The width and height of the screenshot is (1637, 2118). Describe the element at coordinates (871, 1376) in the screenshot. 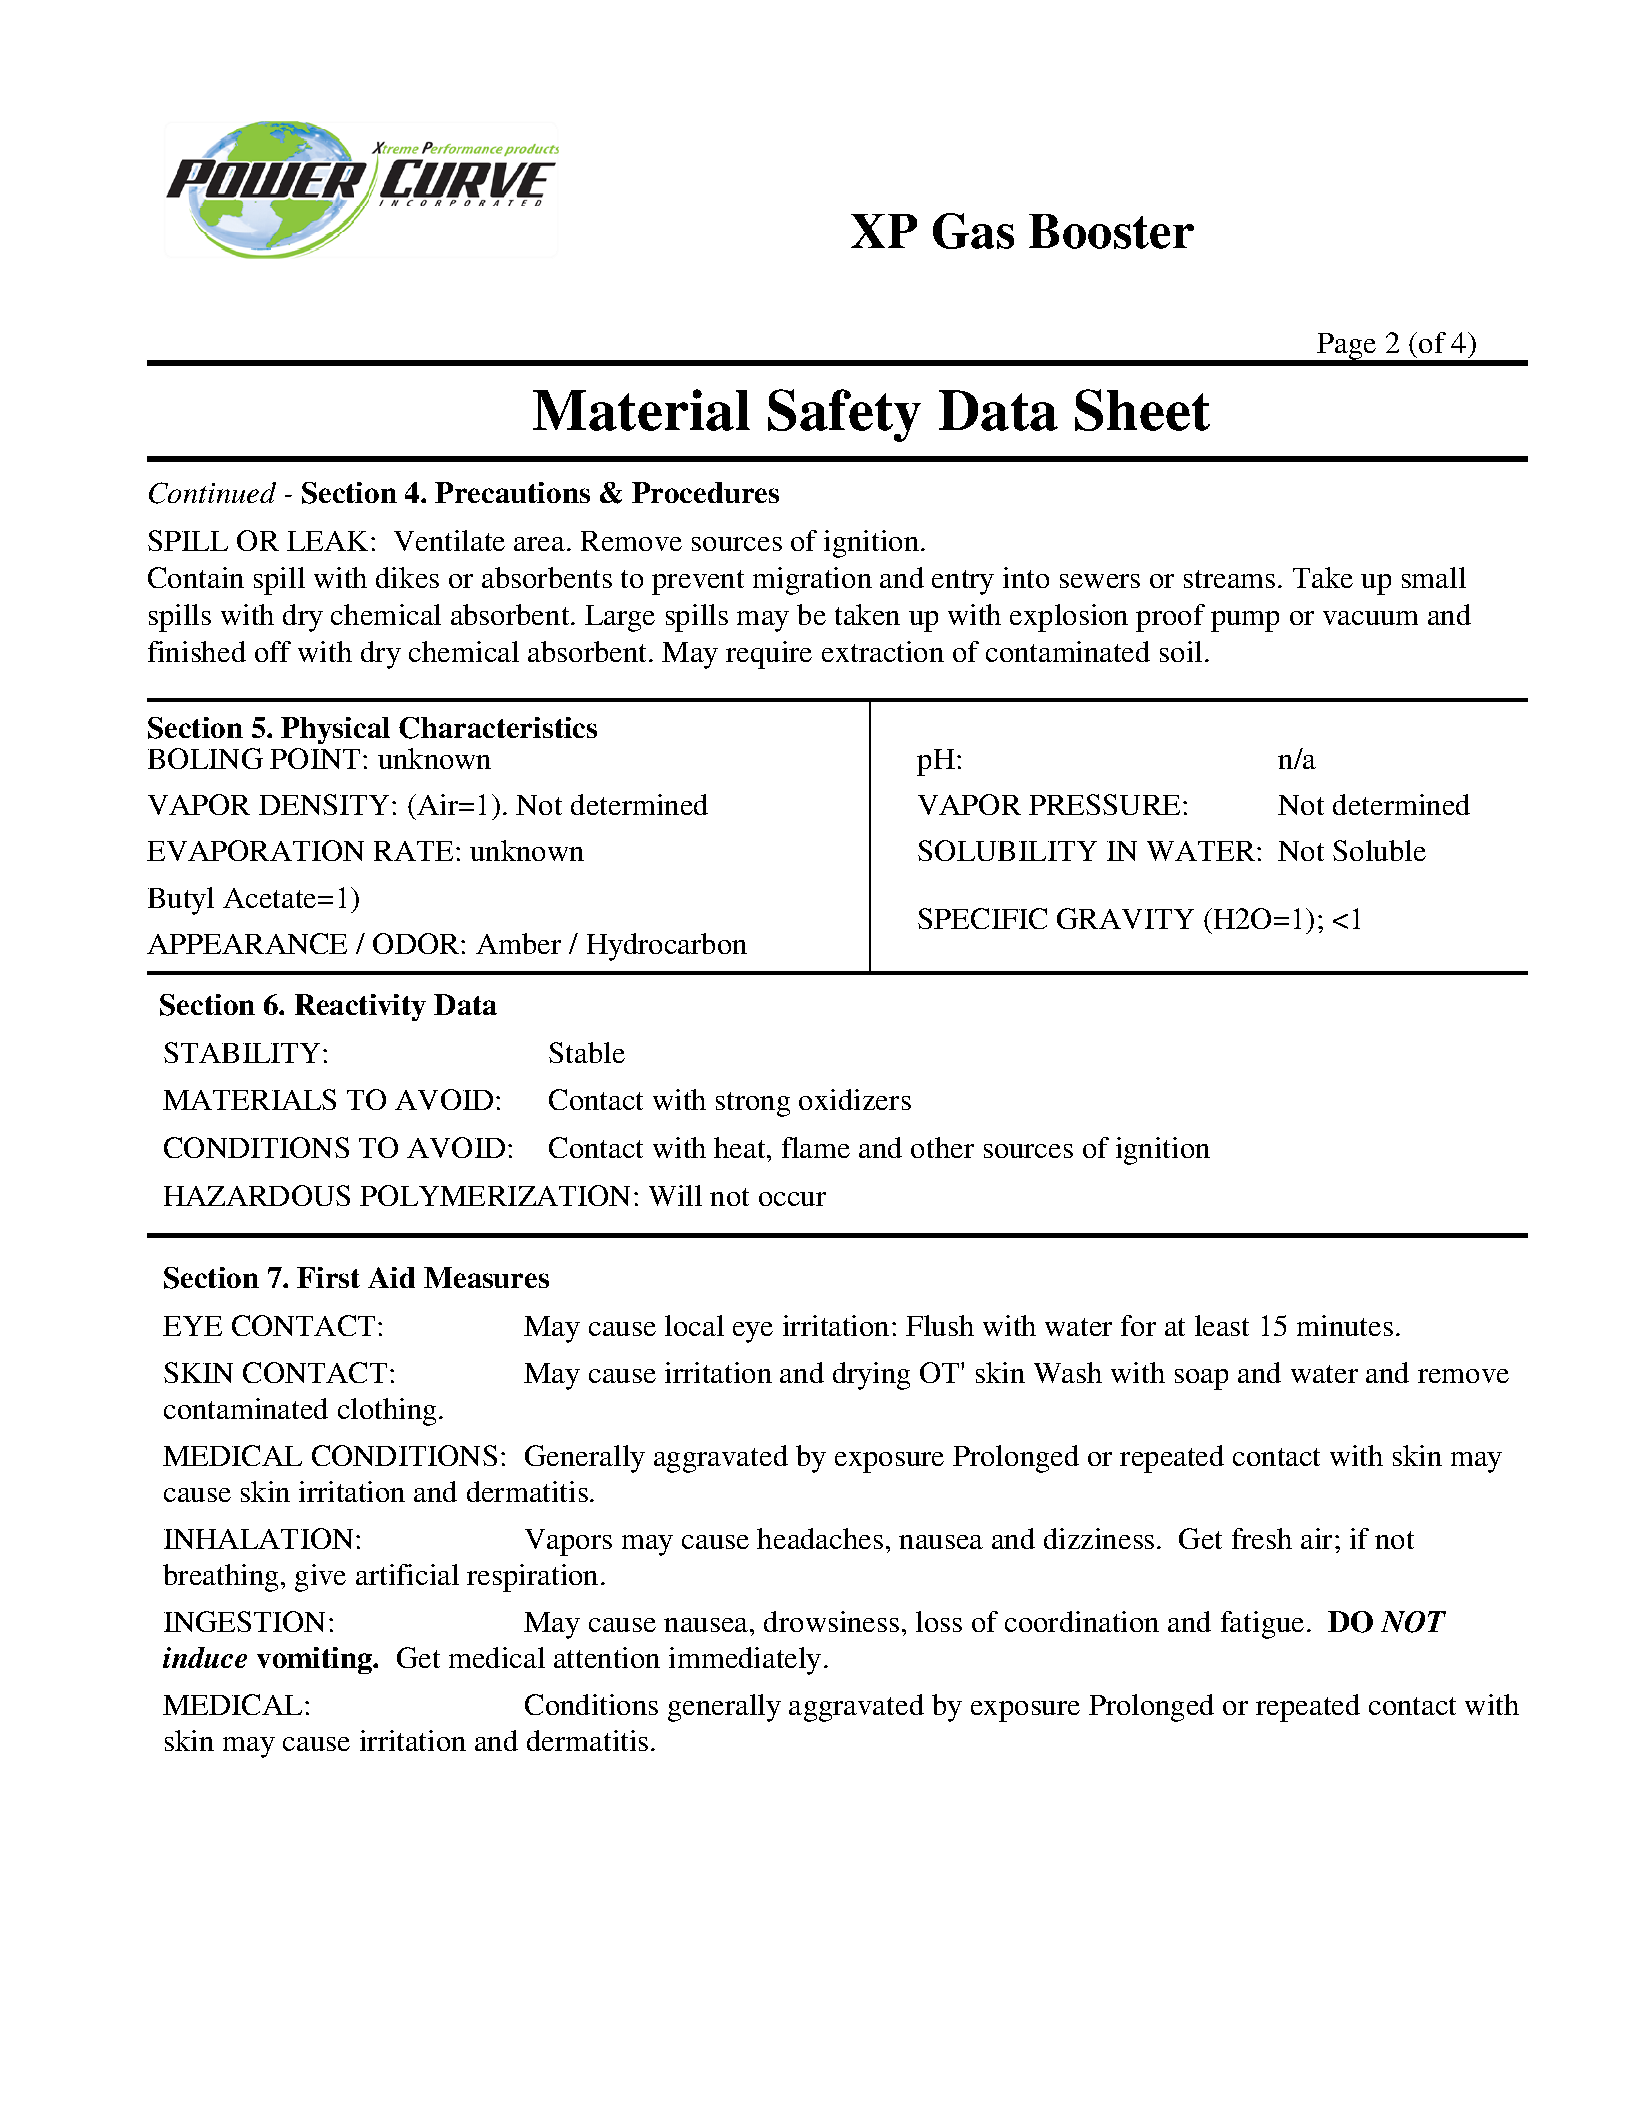

I see `drying` at that location.
